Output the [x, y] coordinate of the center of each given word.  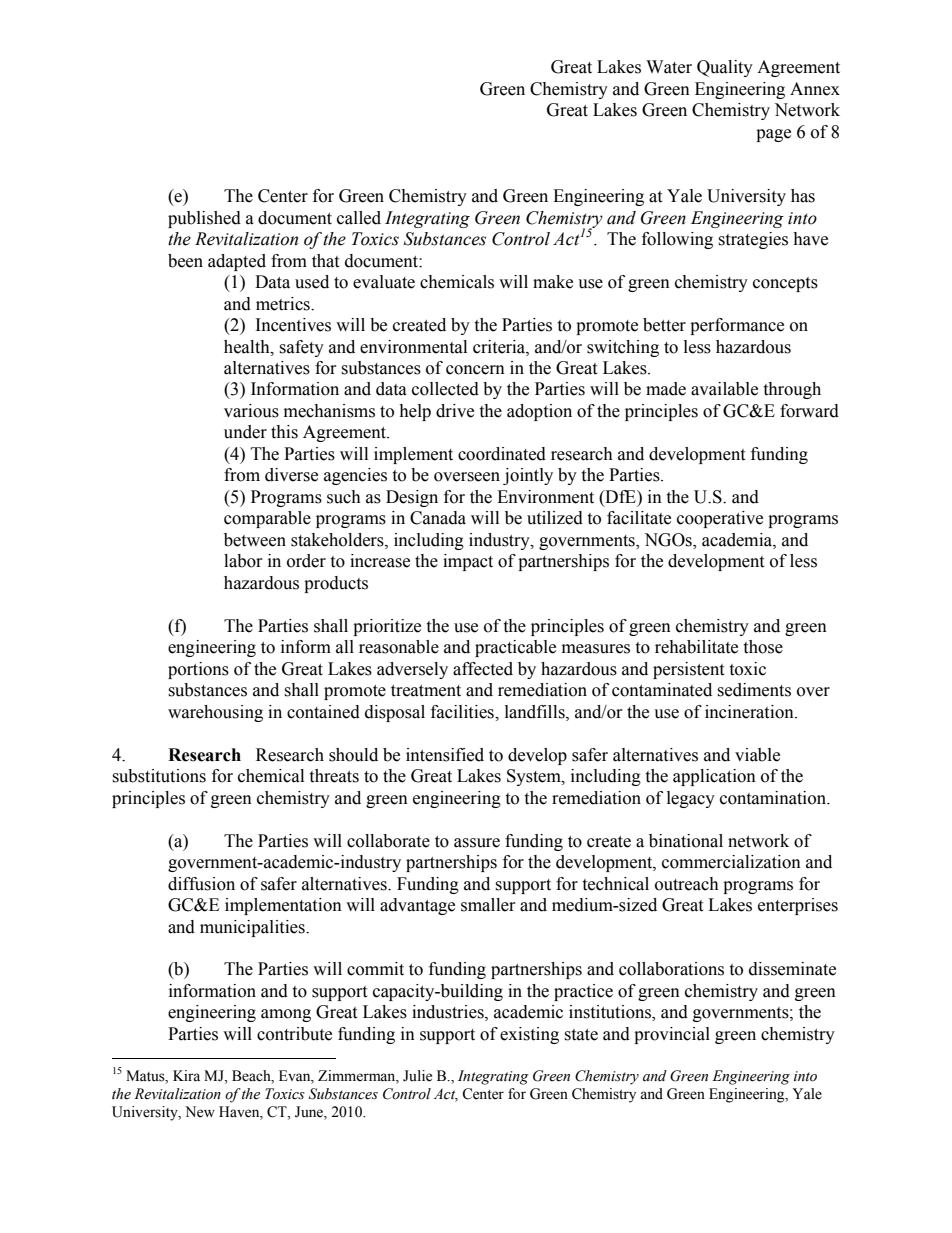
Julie [417, 1076]
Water [669, 67]
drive [455, 411]
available [724, 389]
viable [757, 755]
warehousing [215, 713]
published [204, 219]
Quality [725, 68]
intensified [445, 755]
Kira [186, 1076]
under [245, 432]
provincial [672, 1035]
